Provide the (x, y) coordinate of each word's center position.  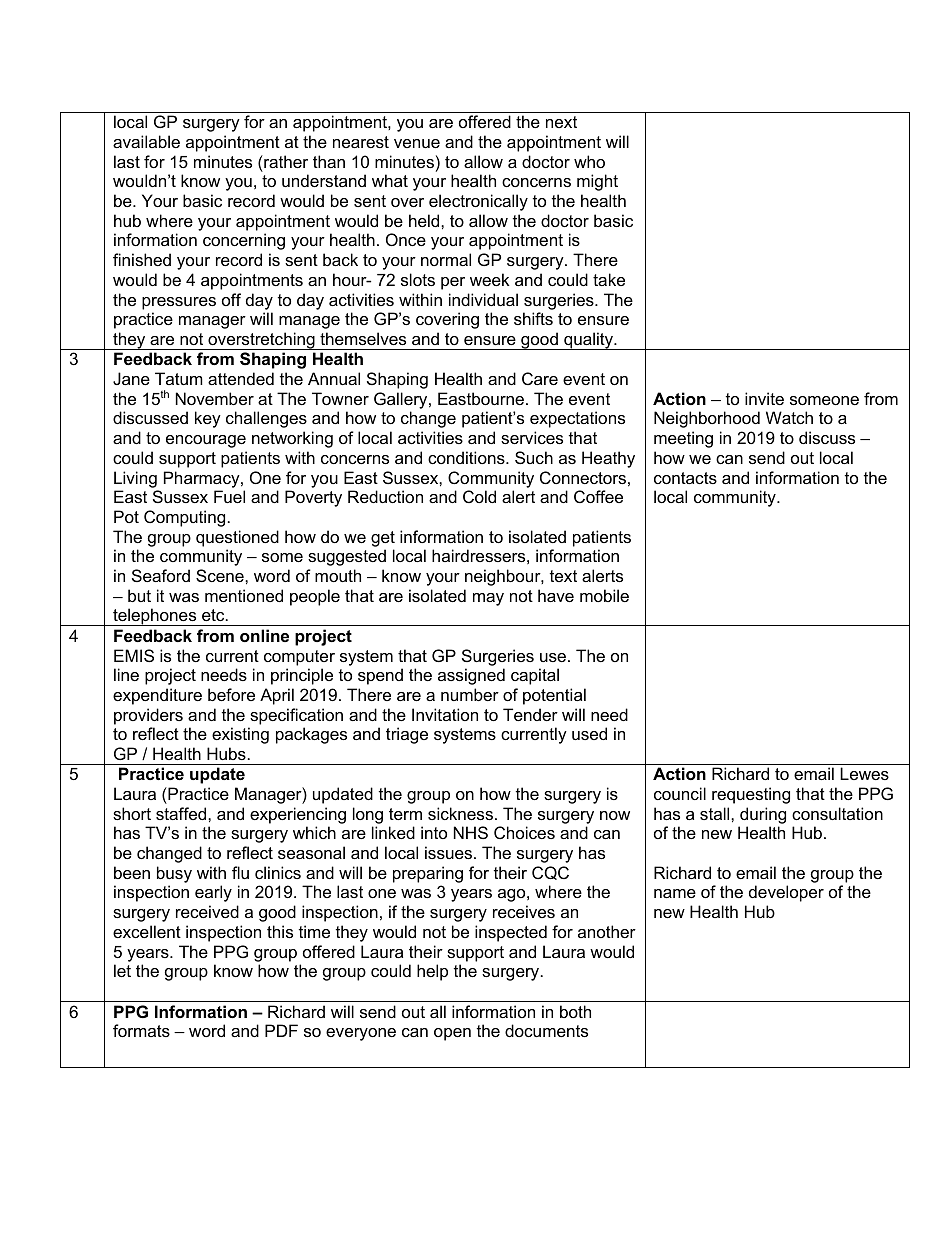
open (452, 1034)
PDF (281, 1030)
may (488, 599)
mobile (604, 595)
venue (417, 143)
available (146, 141)
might (597, 182)
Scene (221, 575)
